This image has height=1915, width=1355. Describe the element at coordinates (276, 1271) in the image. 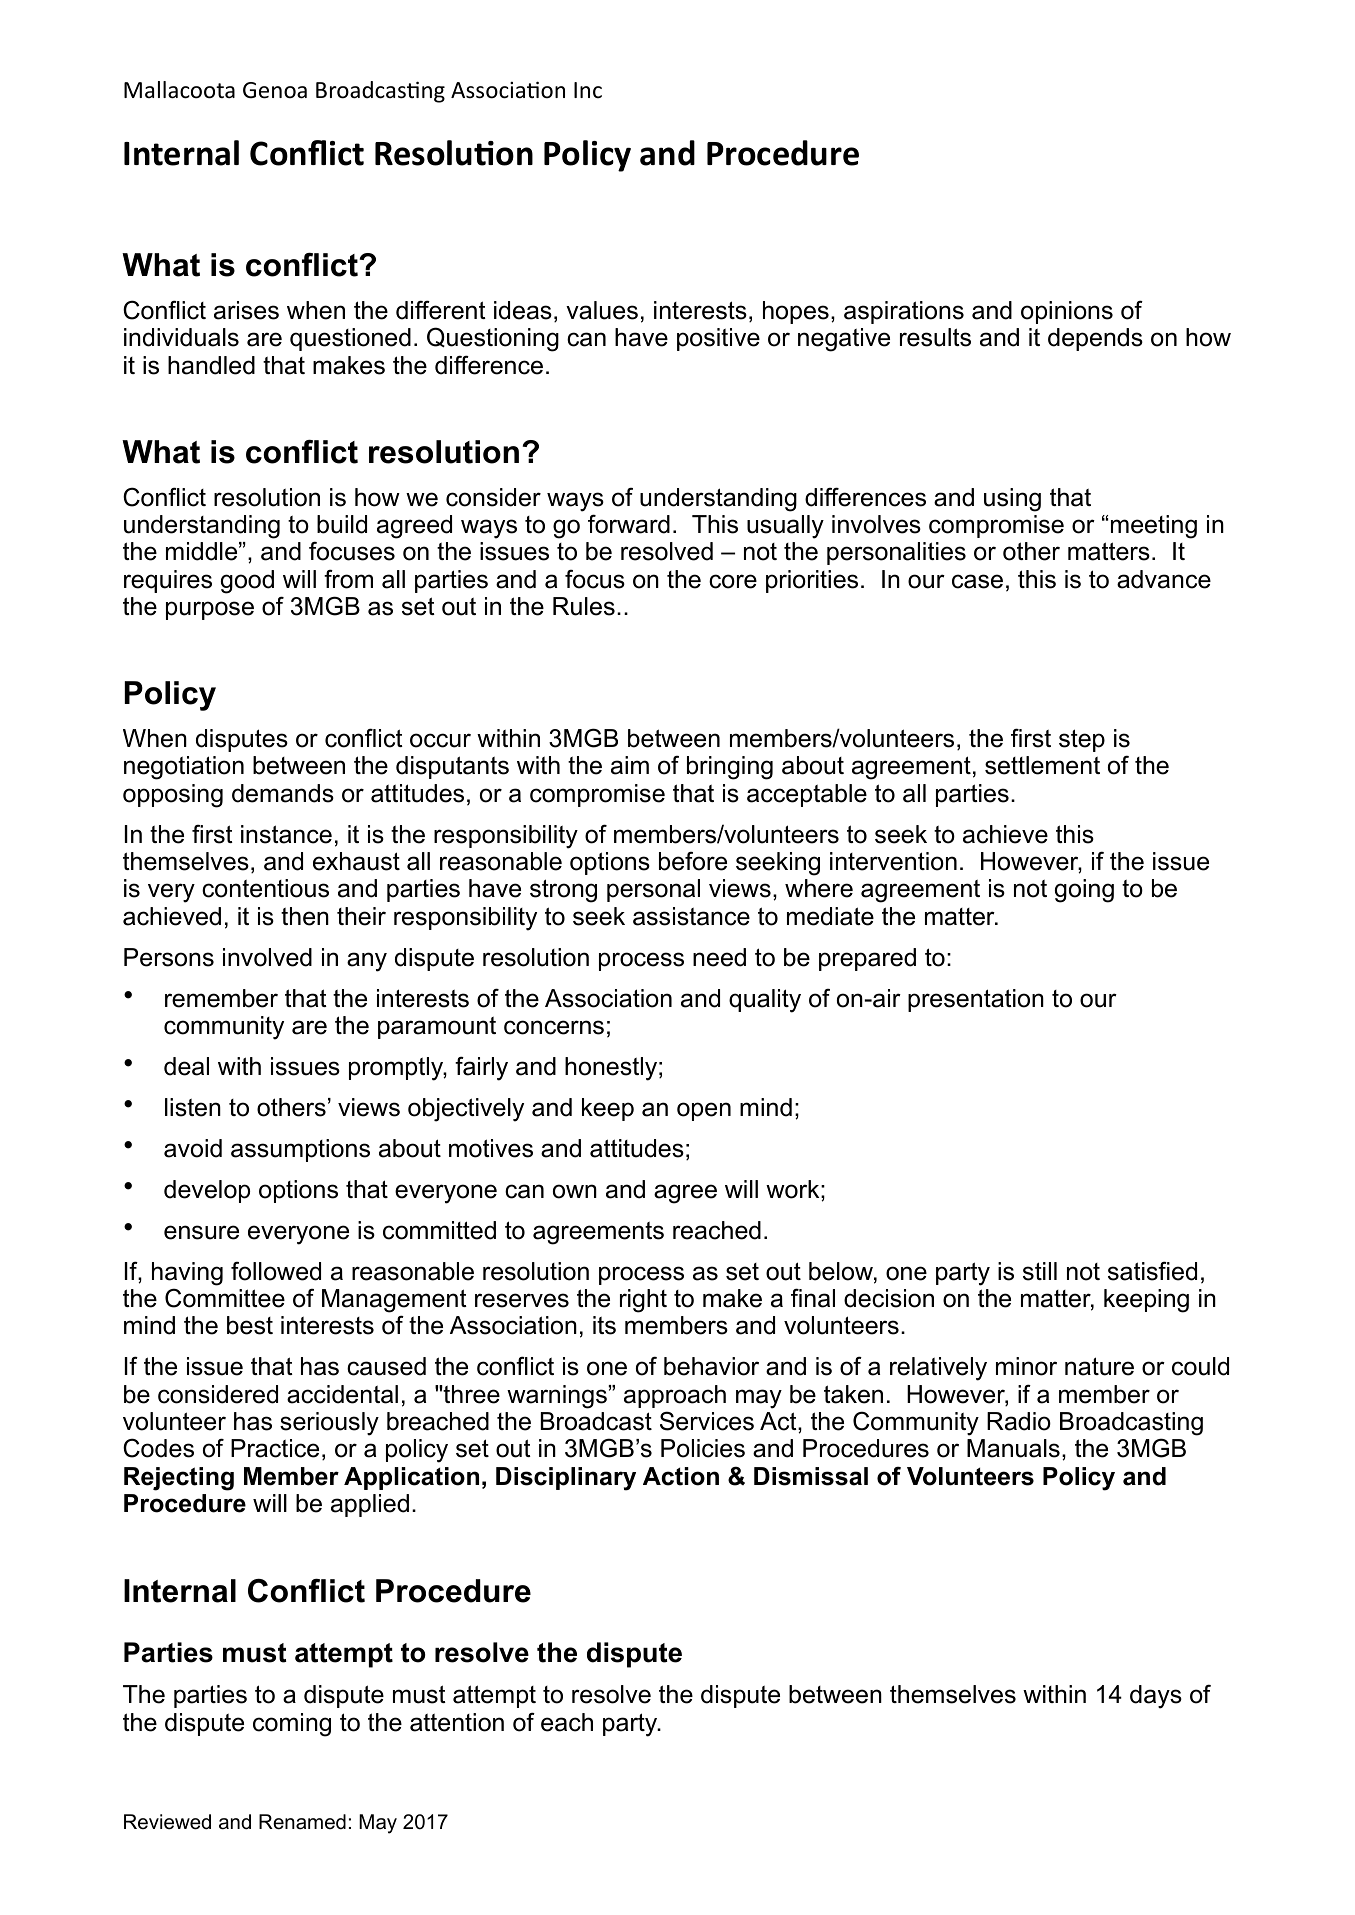

I see `followed` at that location.
